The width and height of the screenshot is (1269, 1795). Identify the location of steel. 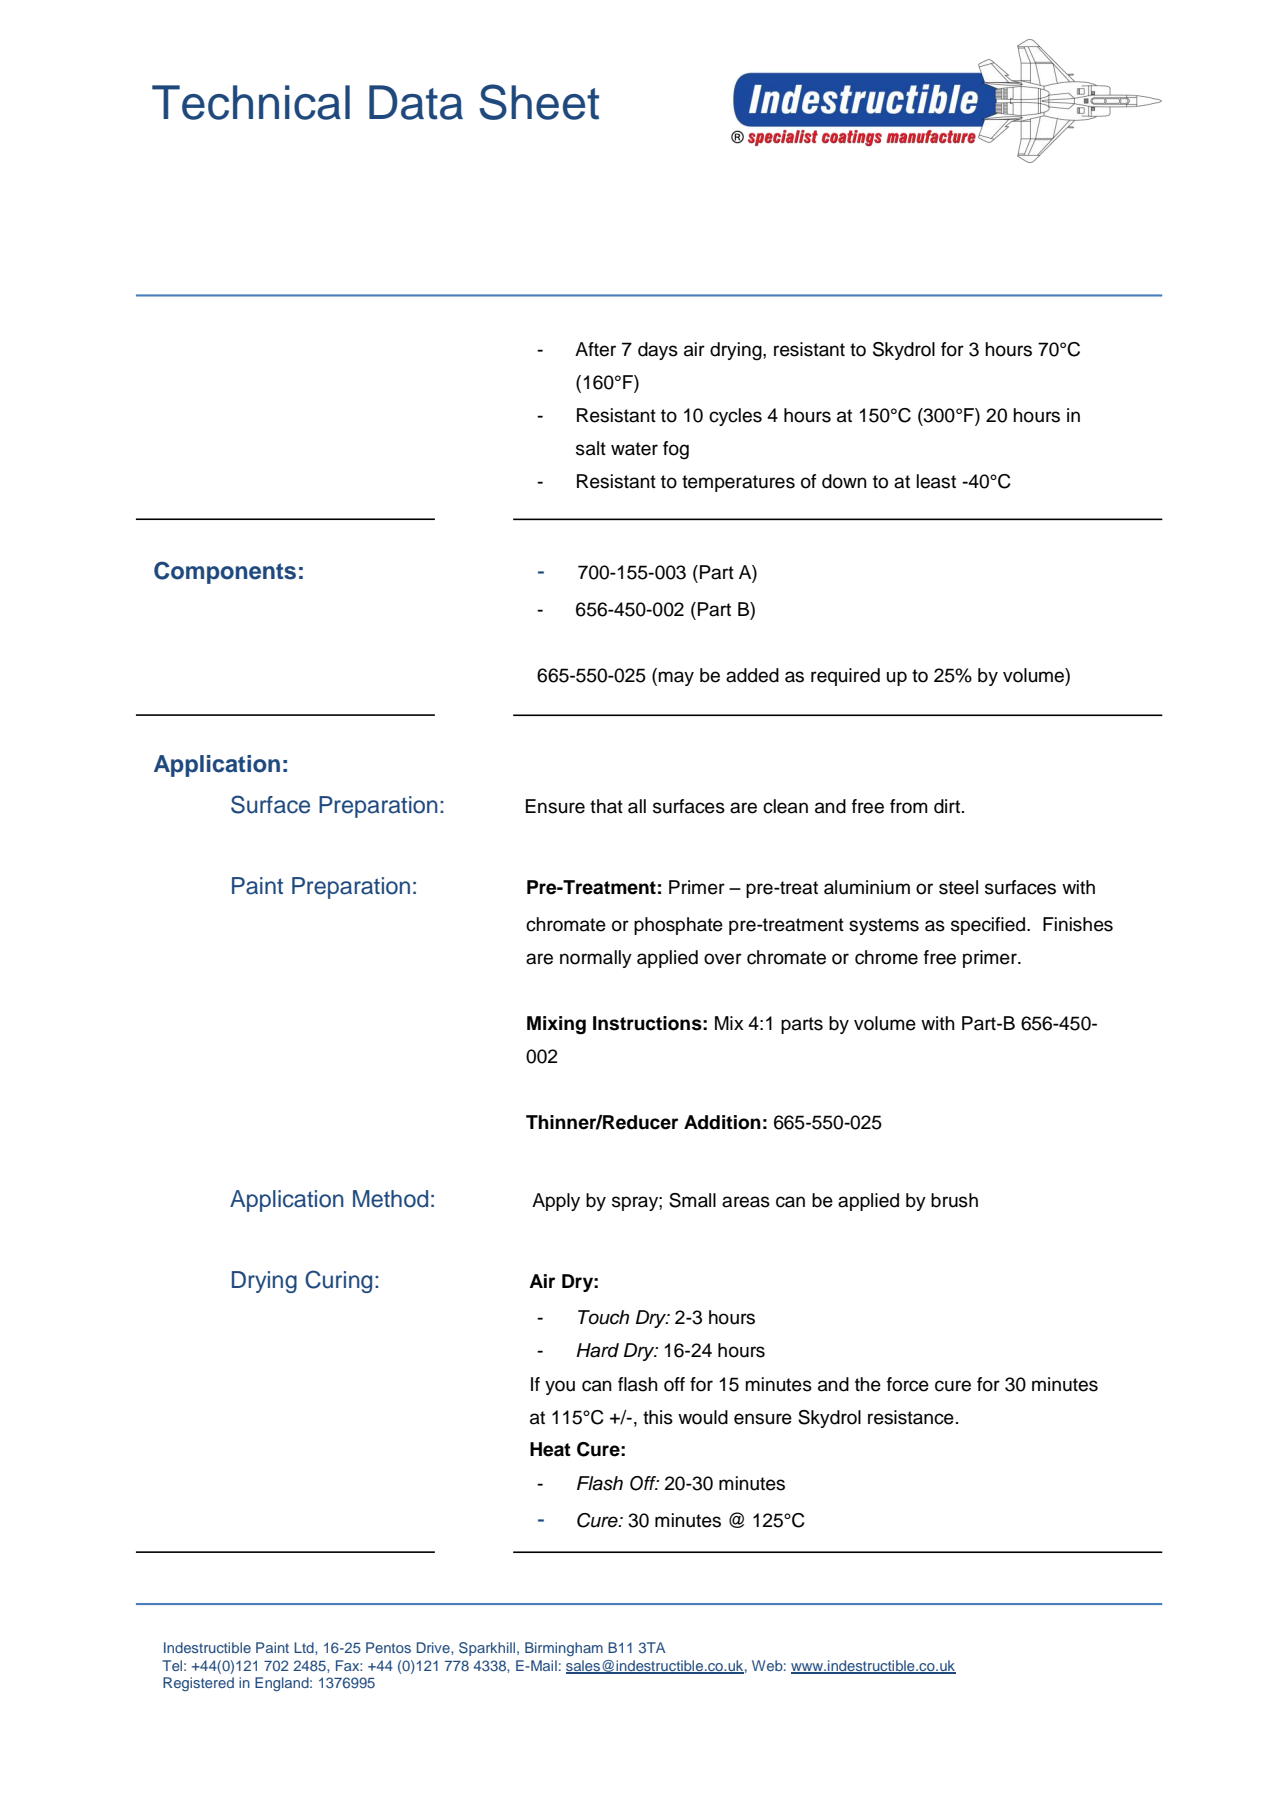
(958, 887).
